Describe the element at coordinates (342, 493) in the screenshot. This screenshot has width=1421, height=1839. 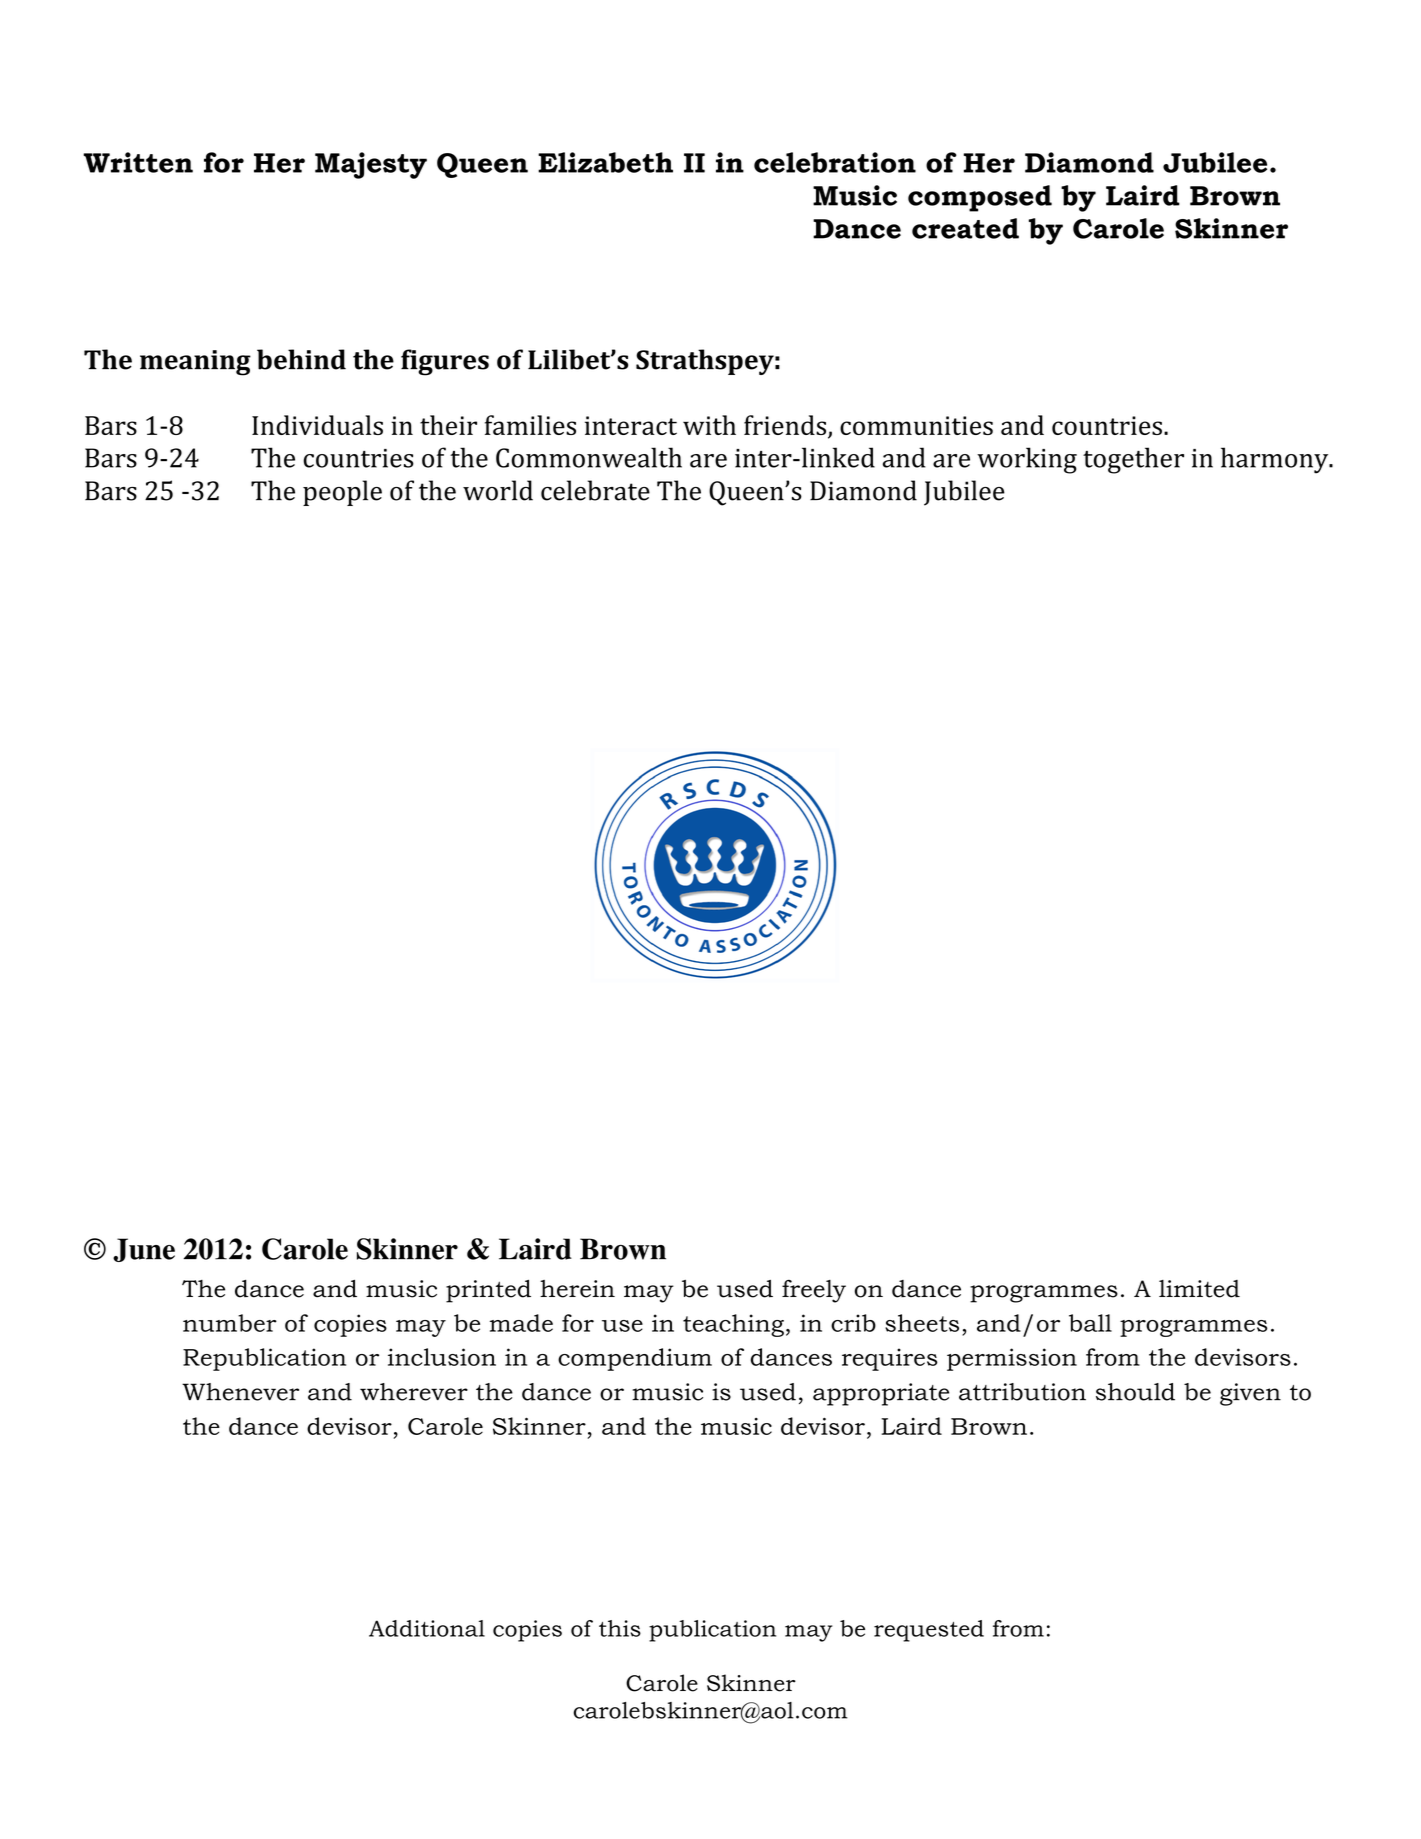
I see `people` at that location.
